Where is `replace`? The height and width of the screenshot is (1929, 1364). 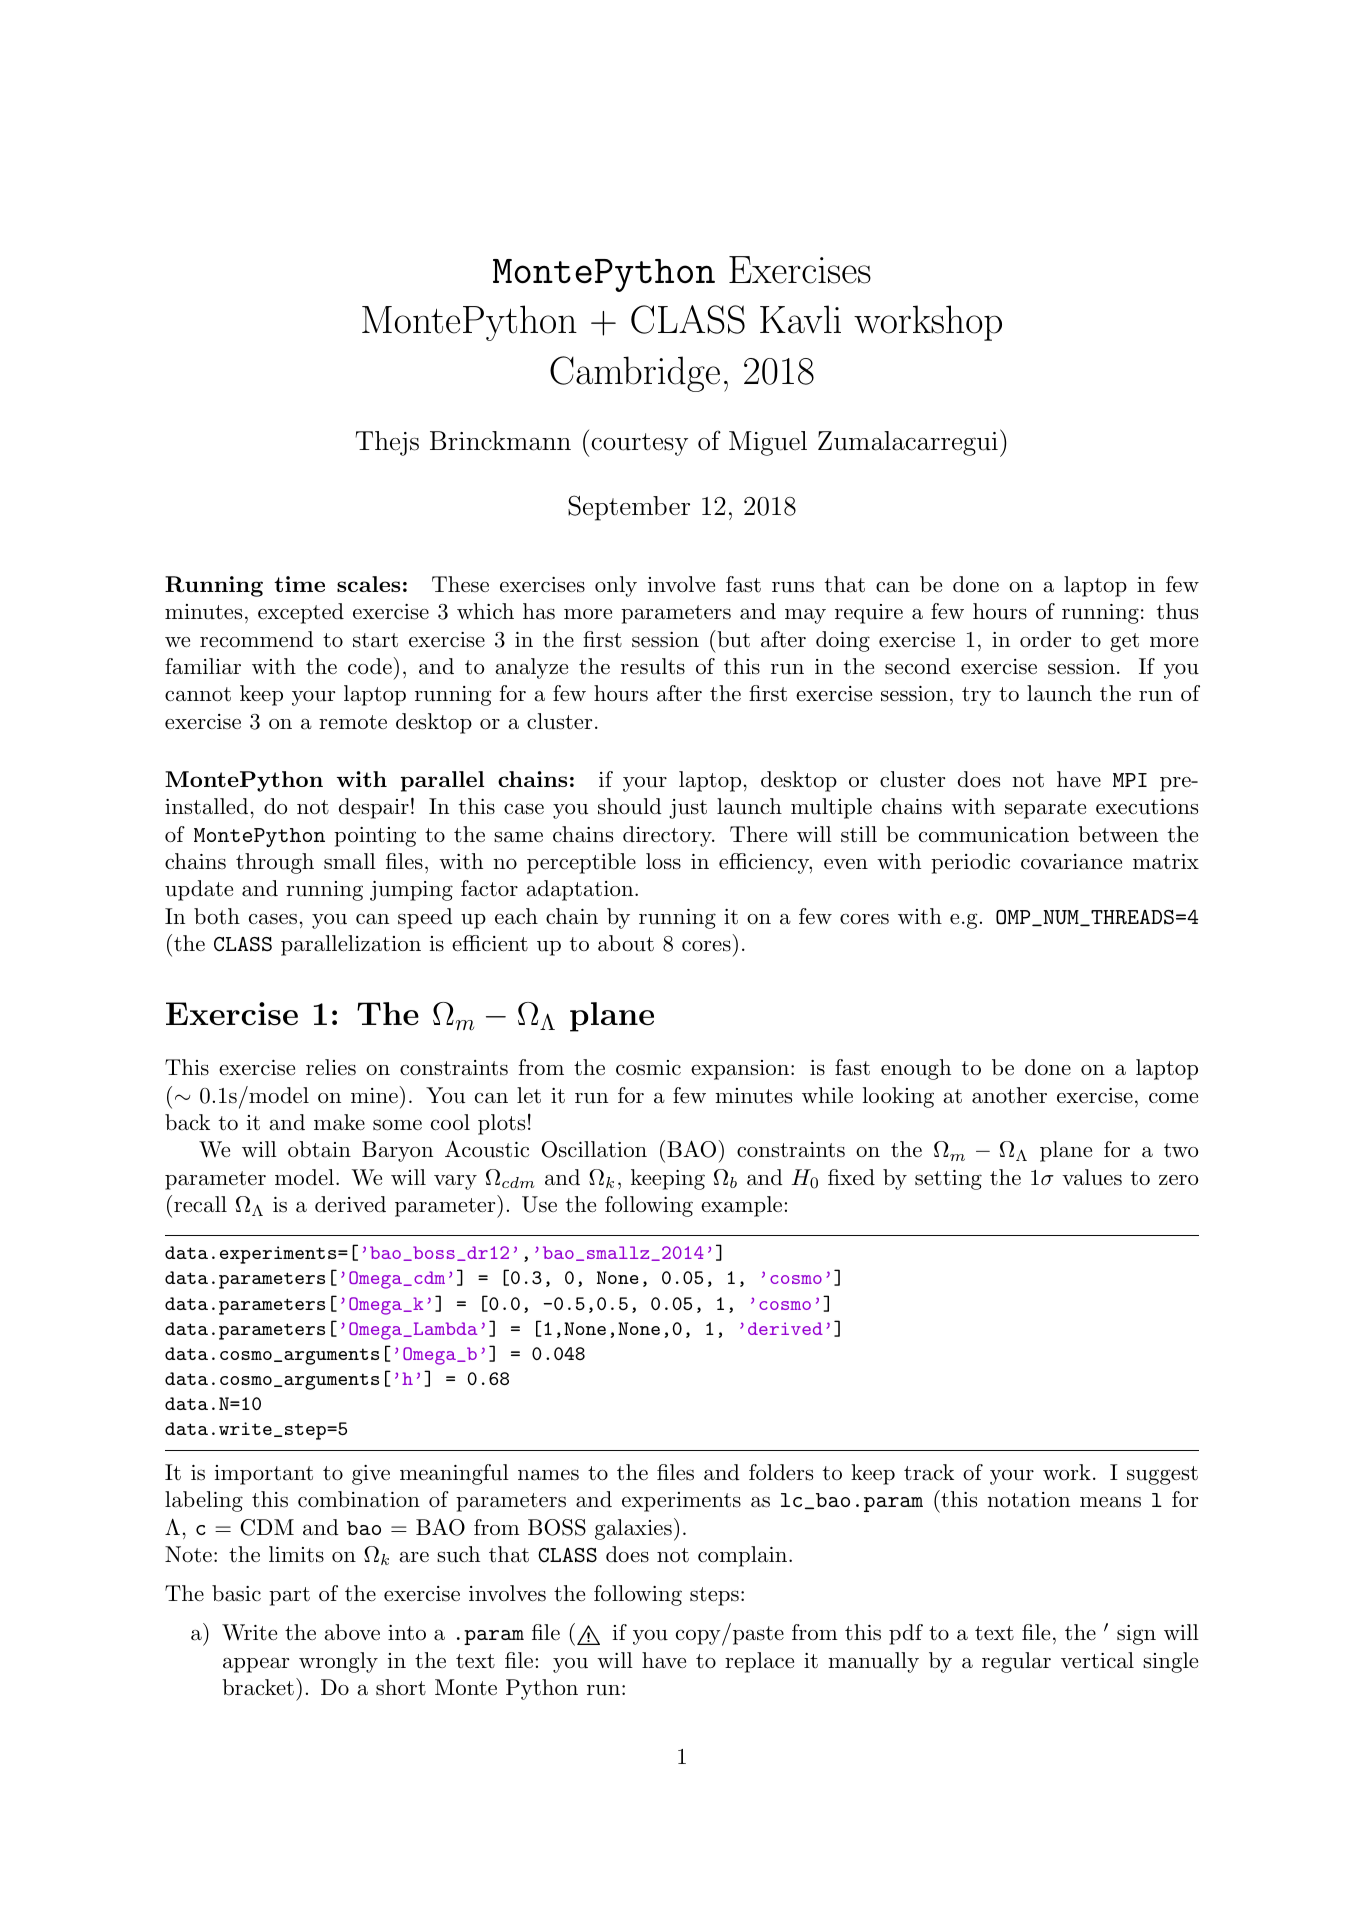
replace is located at coordinates (759, 1662).
